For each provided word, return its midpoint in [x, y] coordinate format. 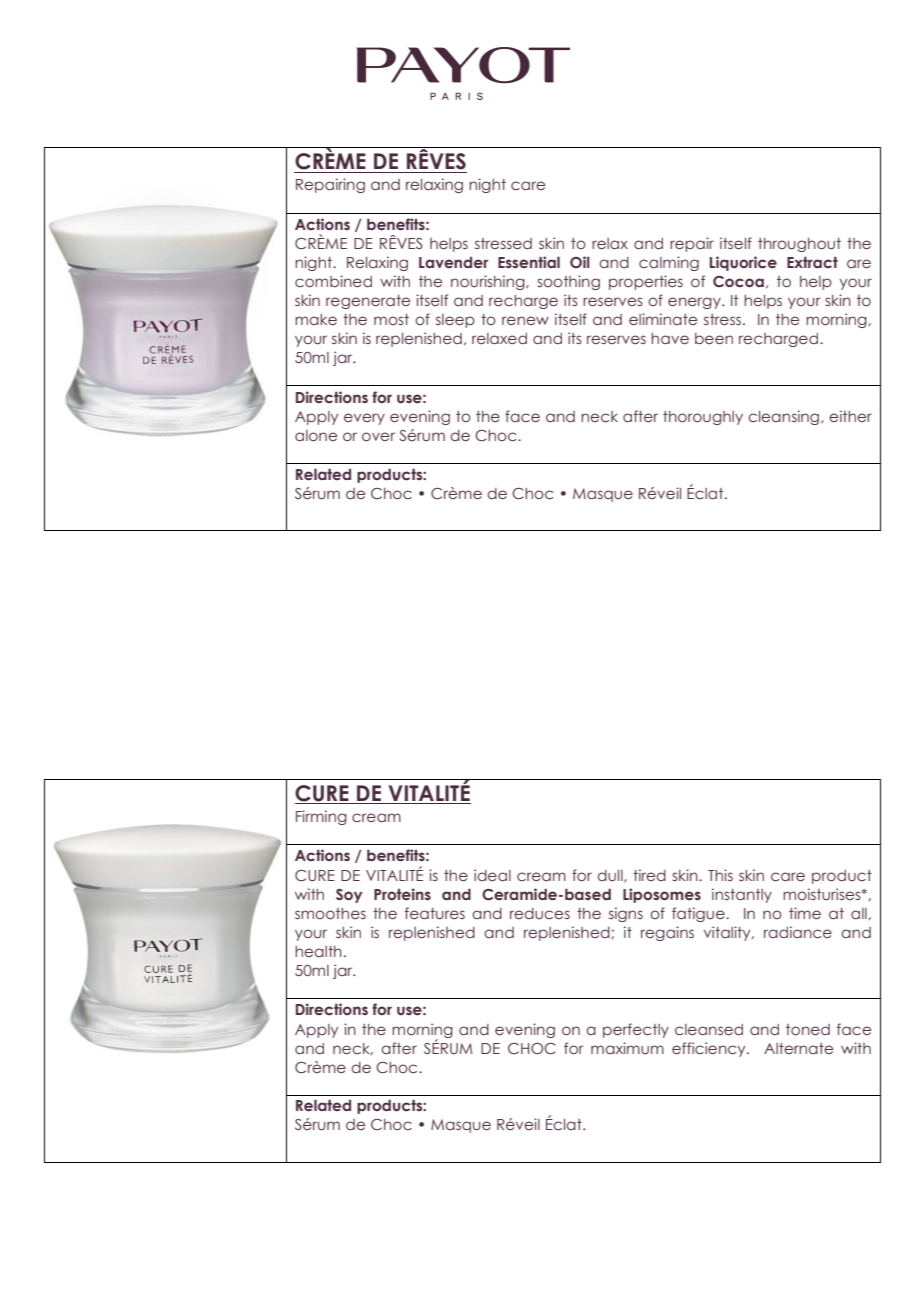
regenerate [368, 302]
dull [611, 876]
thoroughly [703, 418]
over [378, 436]
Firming [321, 817]
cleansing [785, 417]
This [720, 875]
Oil [580, 262]
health [318, 951]
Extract [812, 262]
